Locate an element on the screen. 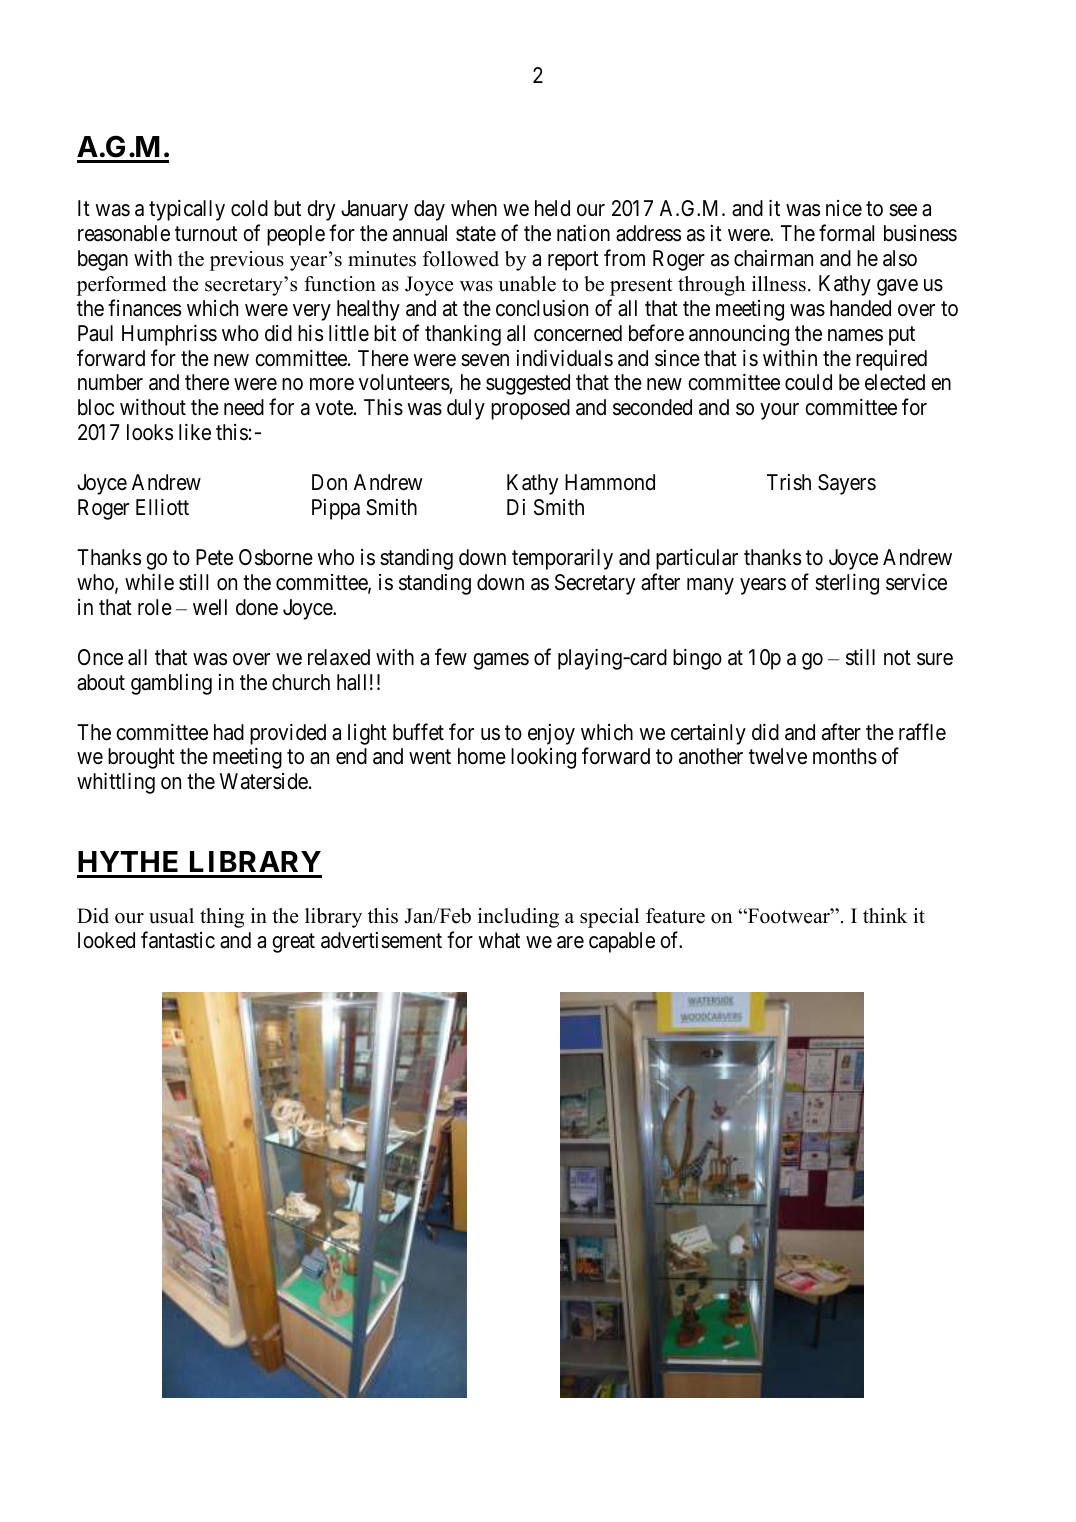 The image size is (1076, 1522). sterling is located at coordinates (847, 584).
